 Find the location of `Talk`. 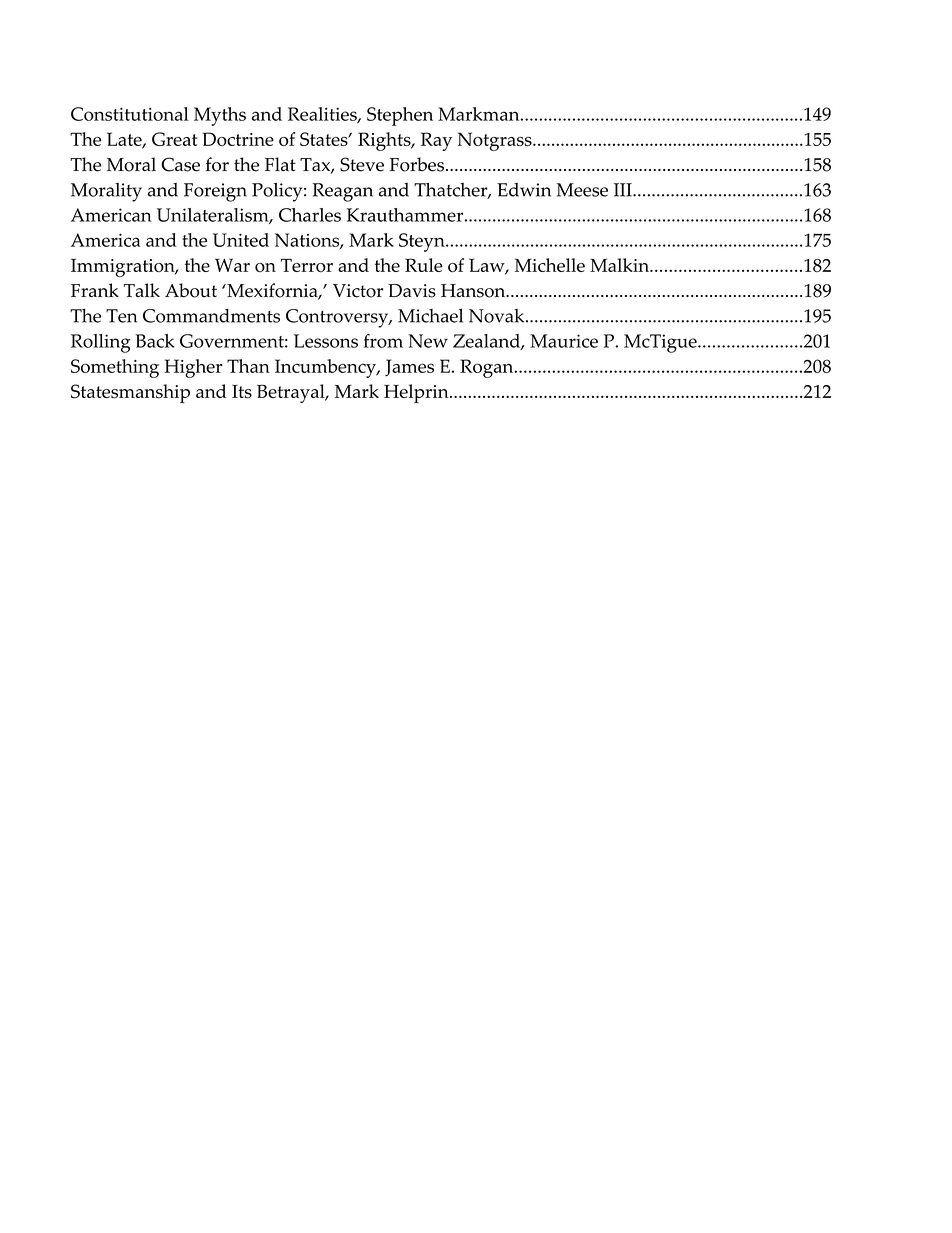

Talk is located at coordinates (142, 290).
